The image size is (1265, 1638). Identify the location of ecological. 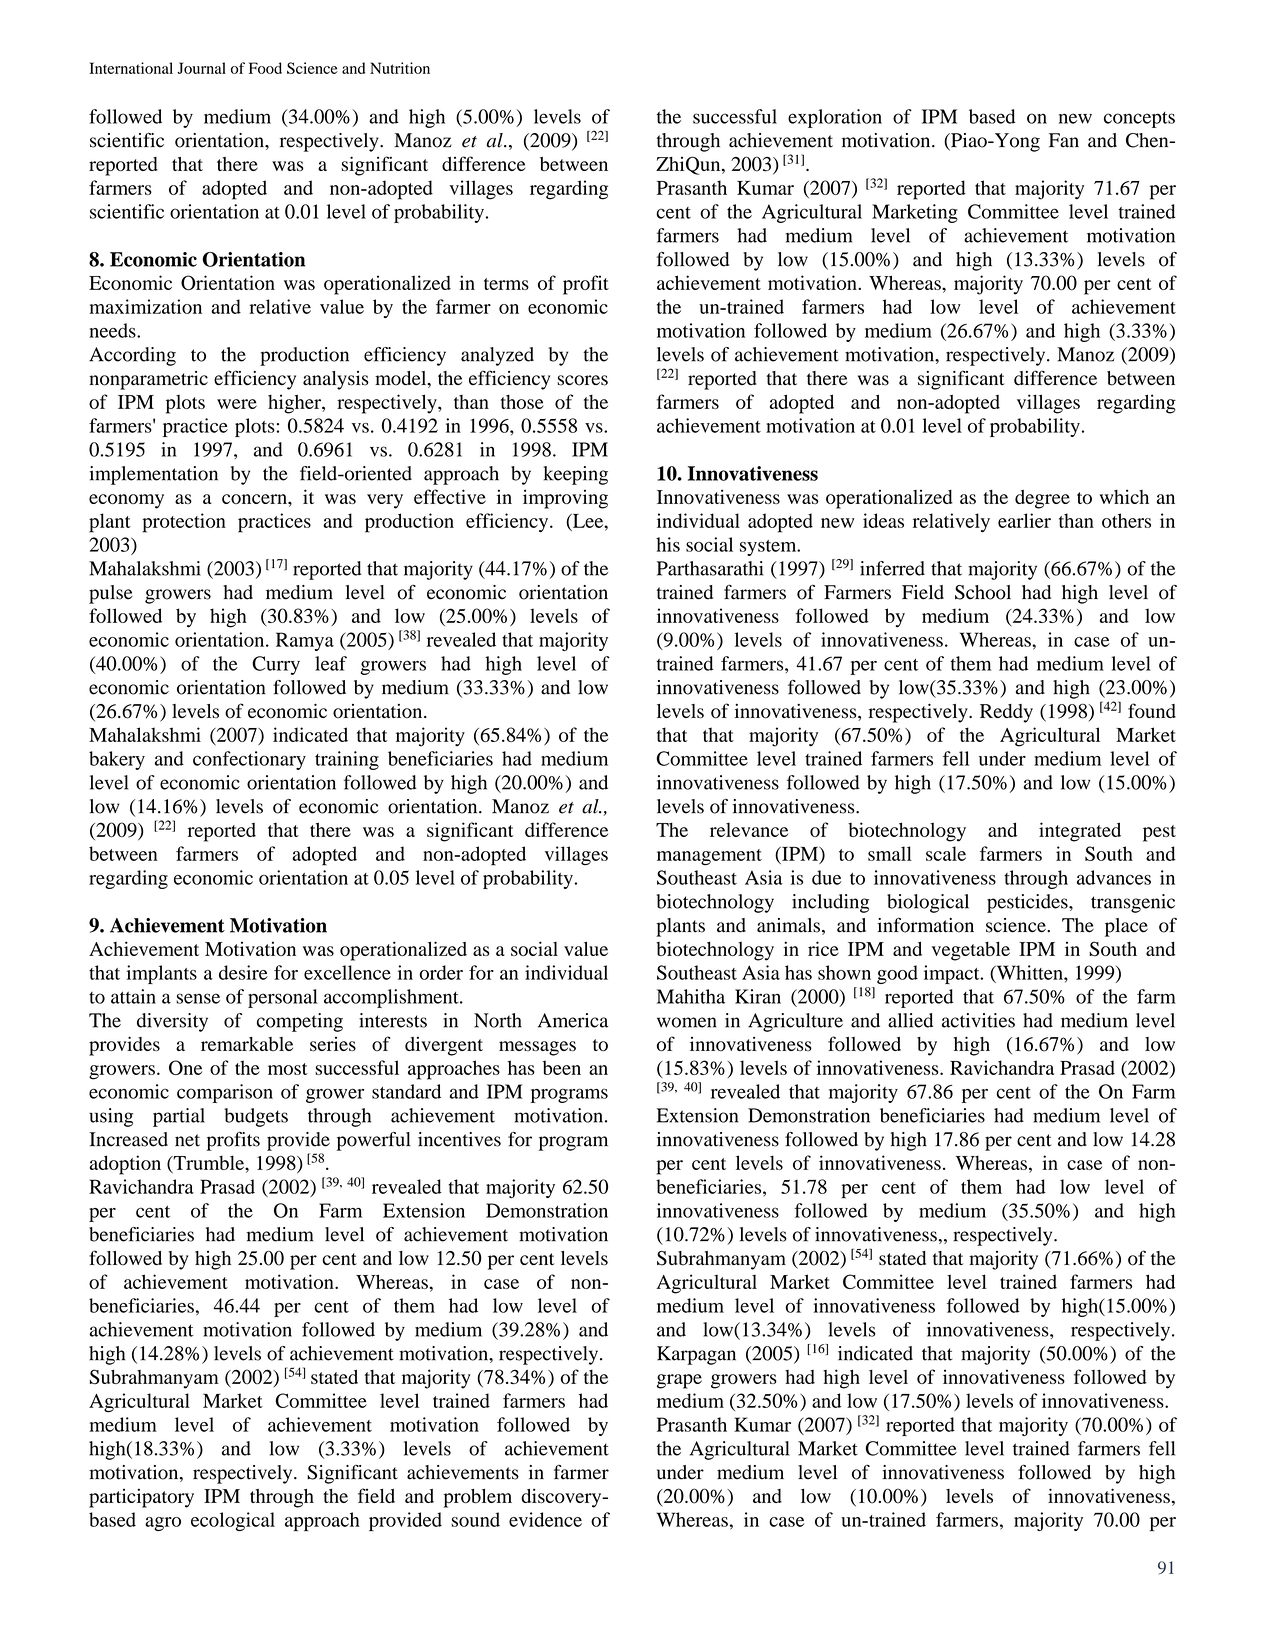
(233, 1521).
